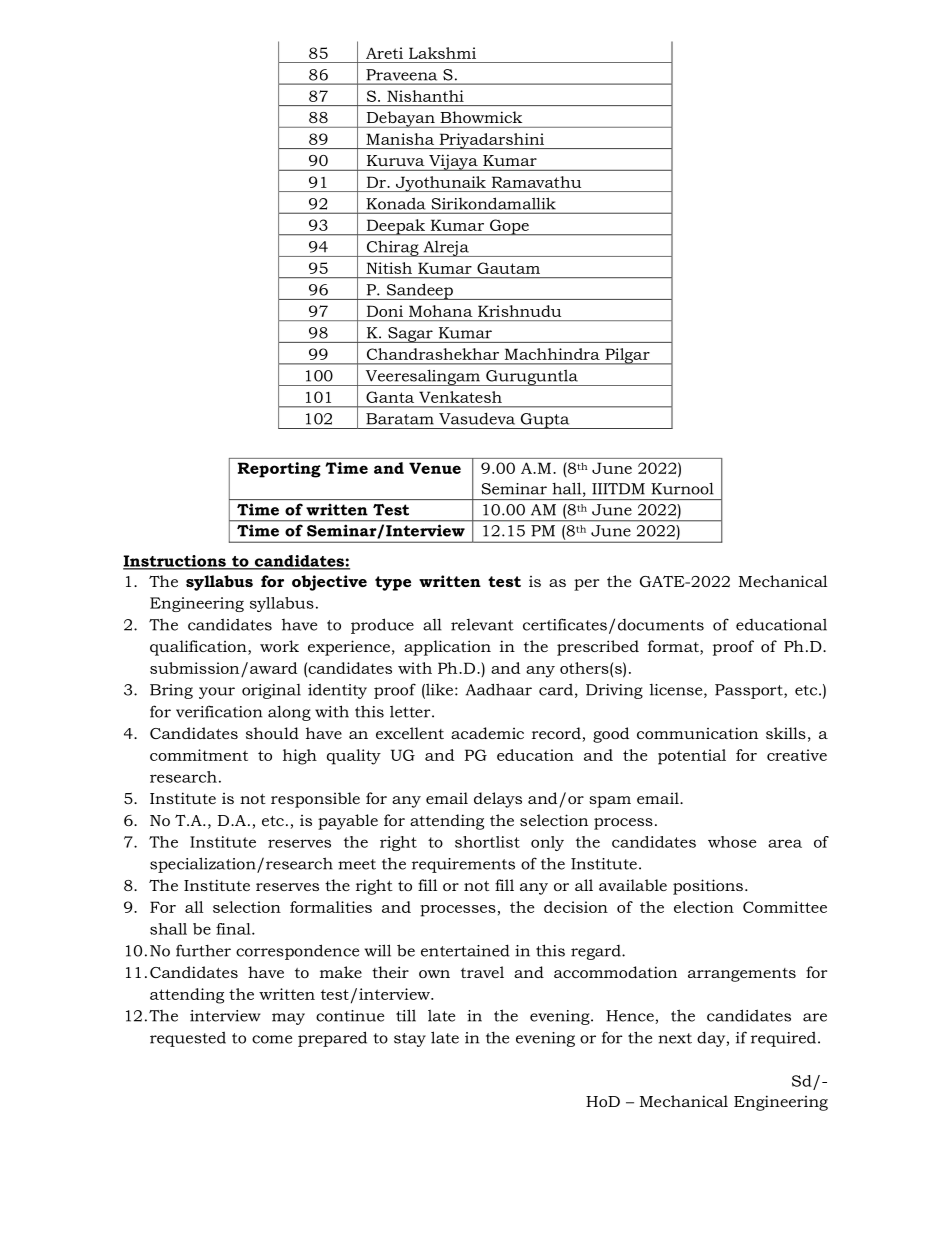 Image resolution: width=952 pixels, height=1233 pixels. What do you see at coordinates (288, 1019) in the screenshot?
I see `may` at bounding box center [288, 1019].
